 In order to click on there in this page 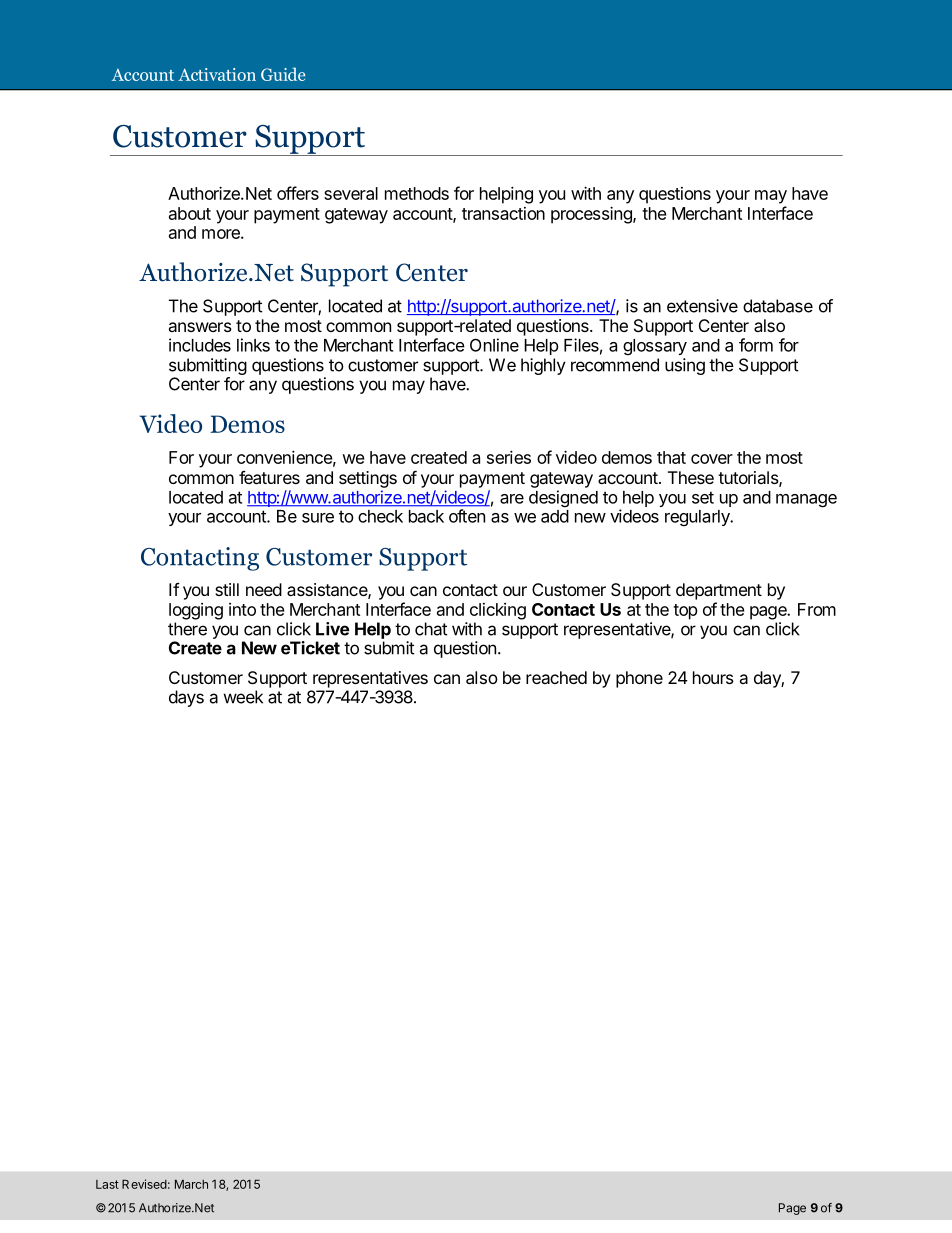, I will do `click(187, 629)`.
